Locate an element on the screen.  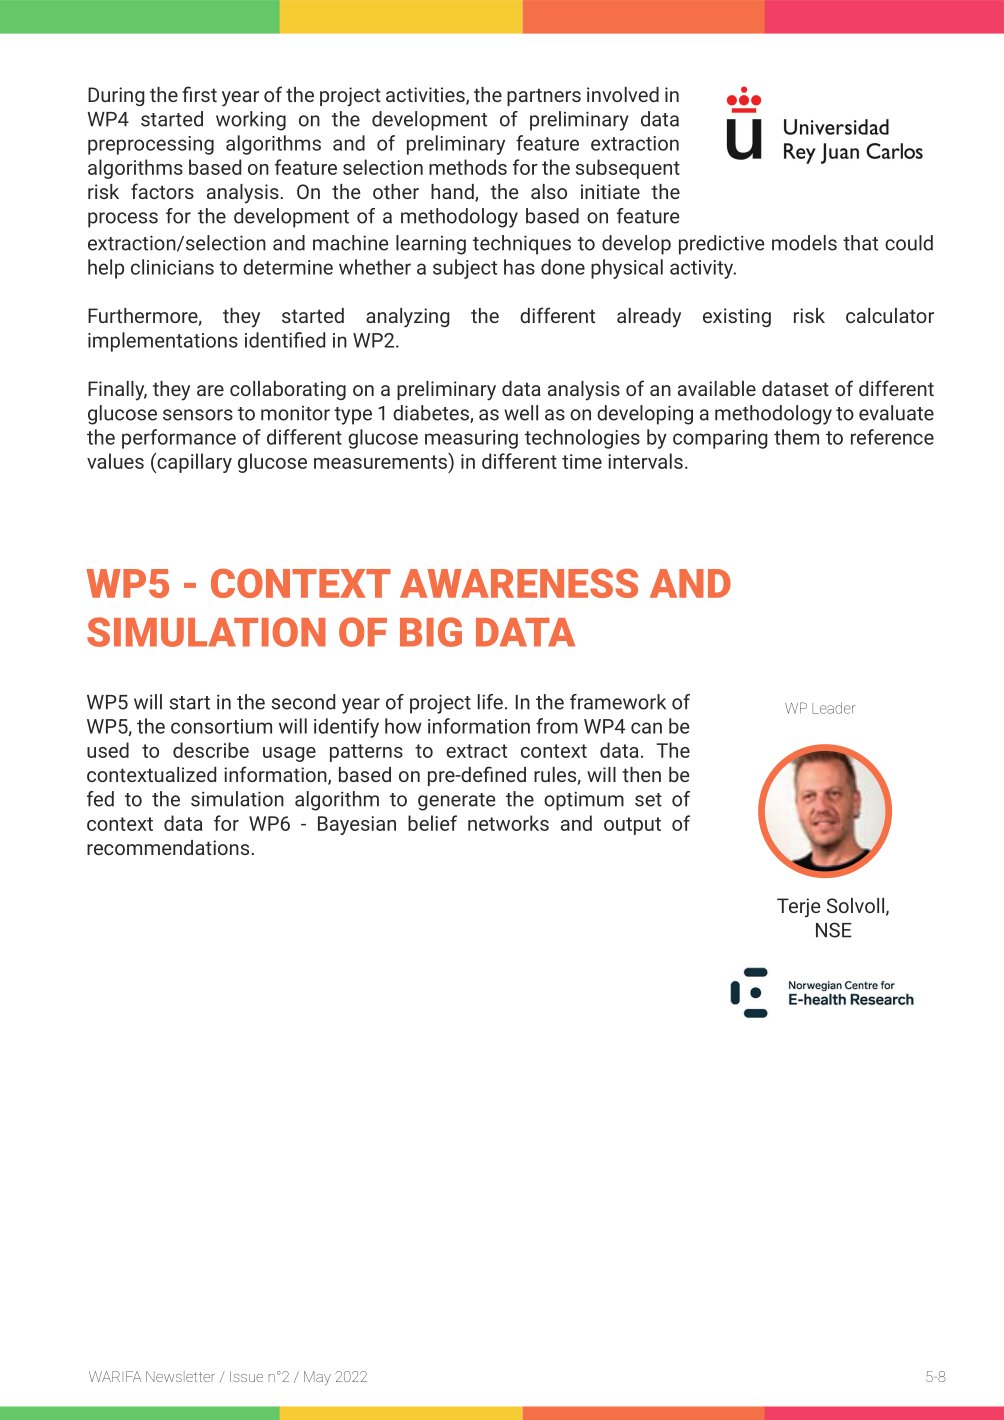
well is located at coordinates (521, 413).
